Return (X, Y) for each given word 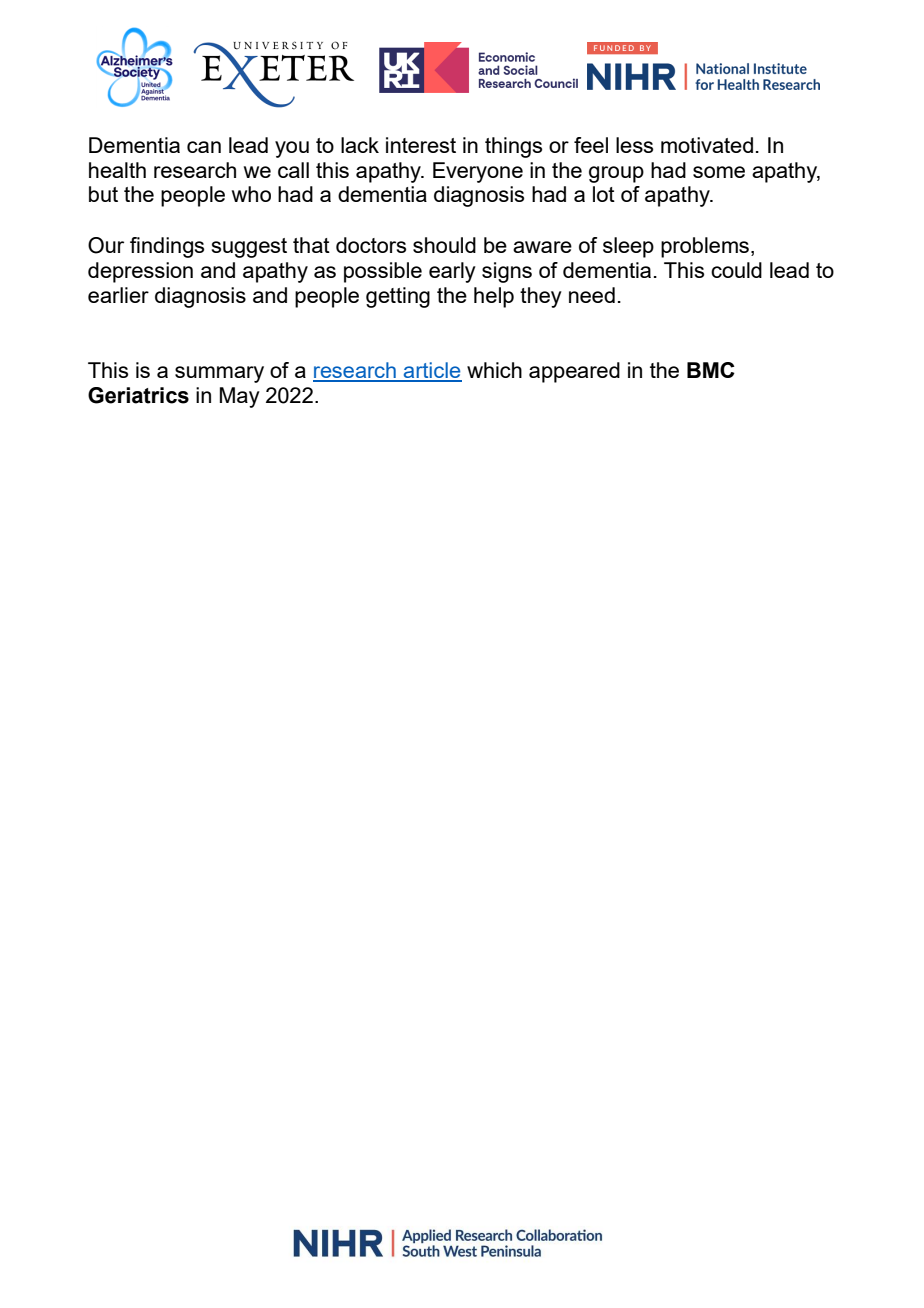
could (736, 270)
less (634, 145)
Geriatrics (138, 395)
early (452, 272)
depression (140, 272)
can (204, 147)
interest (421, 145)
